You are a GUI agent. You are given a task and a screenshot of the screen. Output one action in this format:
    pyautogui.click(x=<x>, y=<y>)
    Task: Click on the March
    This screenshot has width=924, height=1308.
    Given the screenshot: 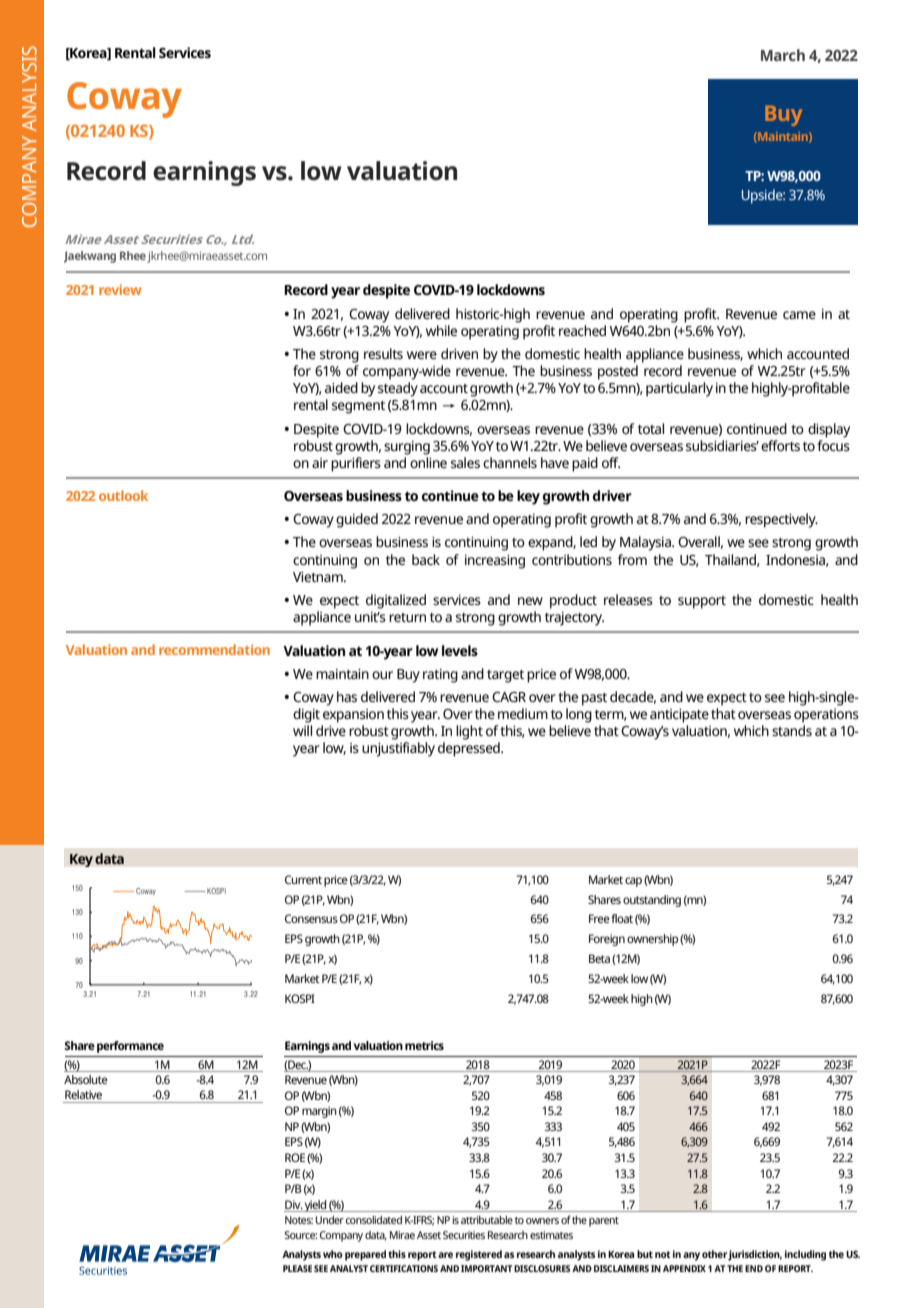 What is the action you would take?
    pyautogui.click(x=783, y=55)
